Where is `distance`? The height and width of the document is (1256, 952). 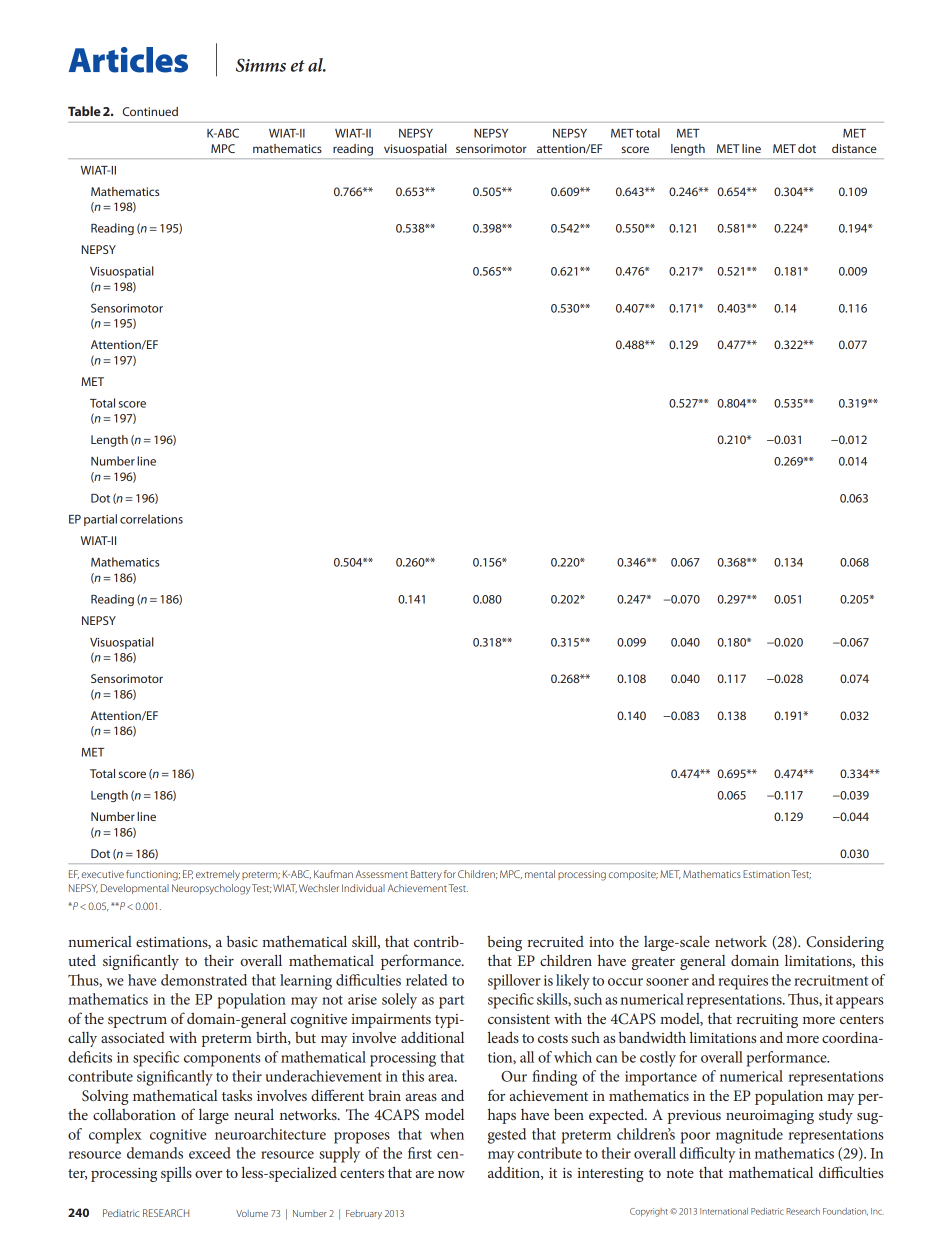
distance is located at coordinates (854, 148).
